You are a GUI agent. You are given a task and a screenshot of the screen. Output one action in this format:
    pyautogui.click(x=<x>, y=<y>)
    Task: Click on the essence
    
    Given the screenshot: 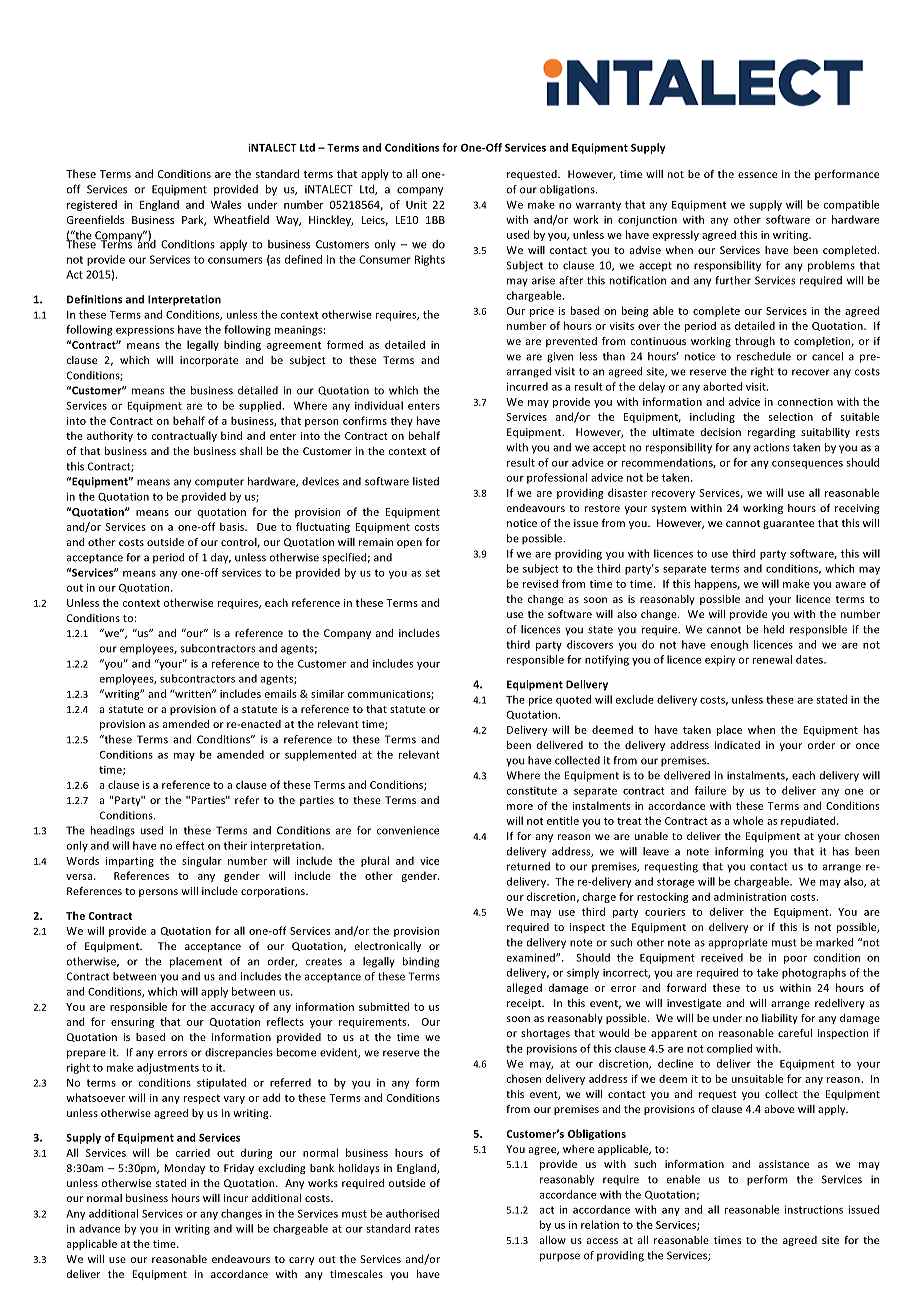 What is the action you would take?
    pyautogui.click(x=757, y=175)
